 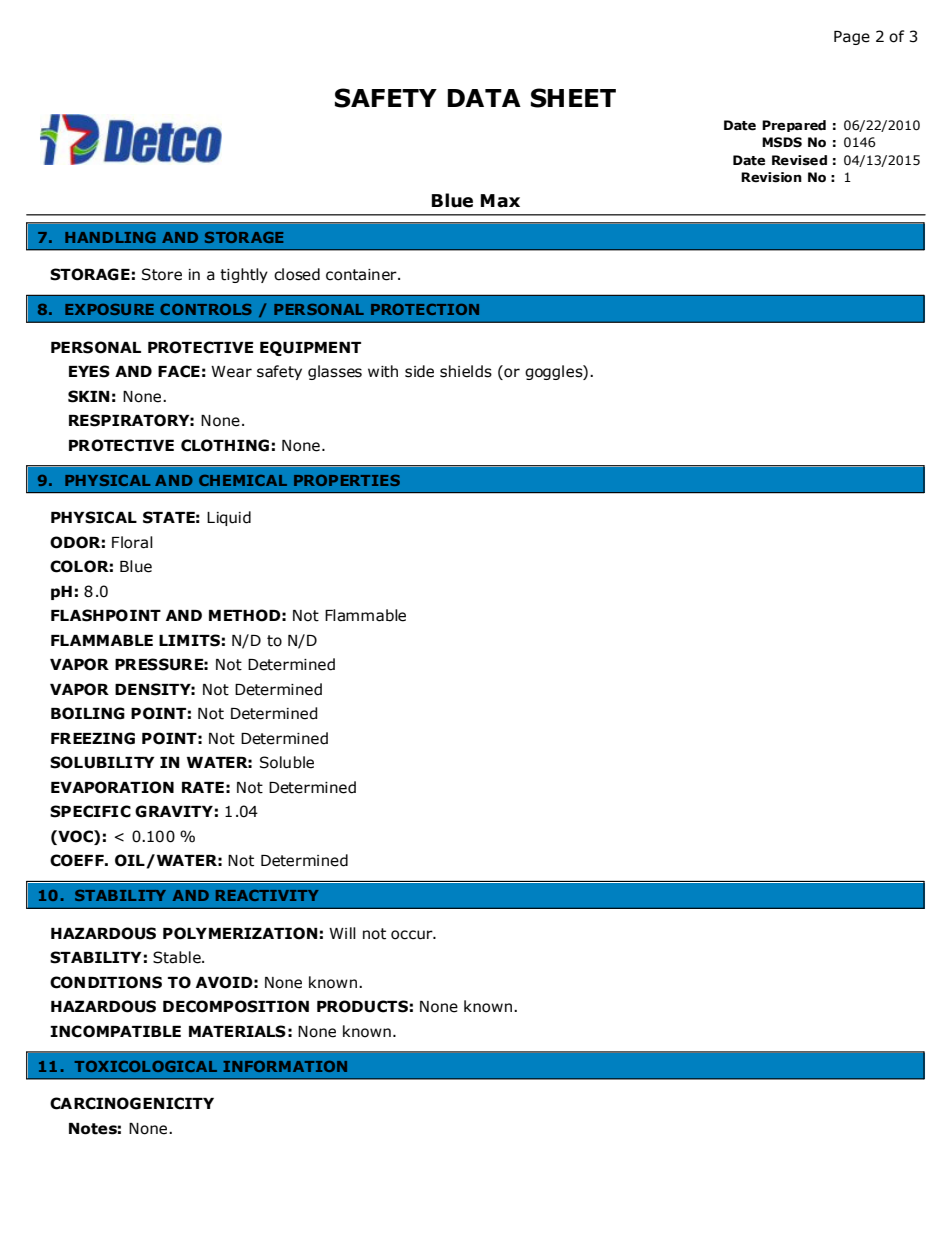 What do you see at coordinates (771, 177) in the screenshot?
I see `Revision` at bounding box center [771, 177].
